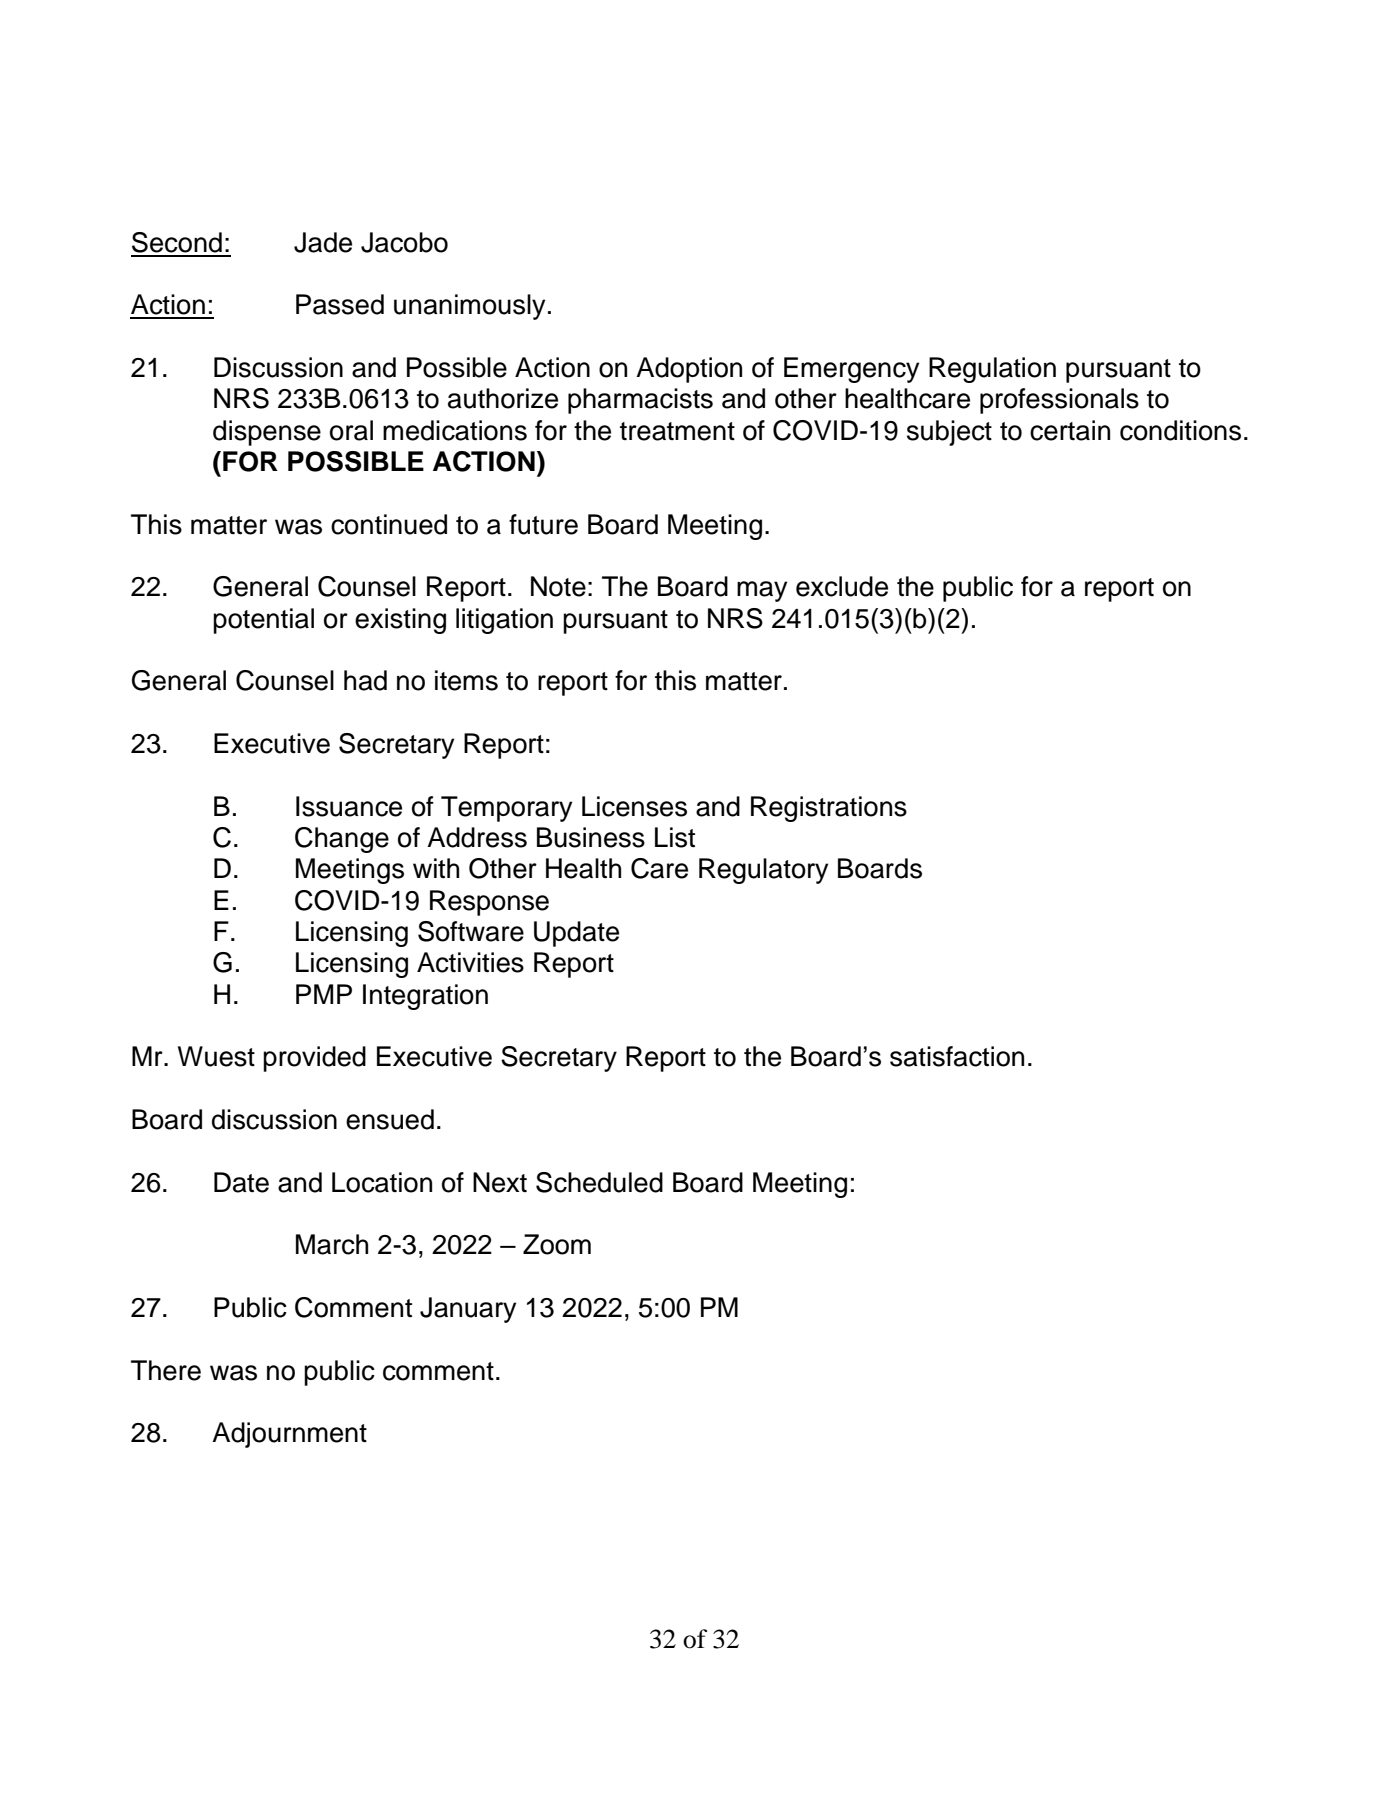 Image resolution: width=1389 pixels, height=1798 pixels. I want to click on Zoom, so click(557, 1244).
